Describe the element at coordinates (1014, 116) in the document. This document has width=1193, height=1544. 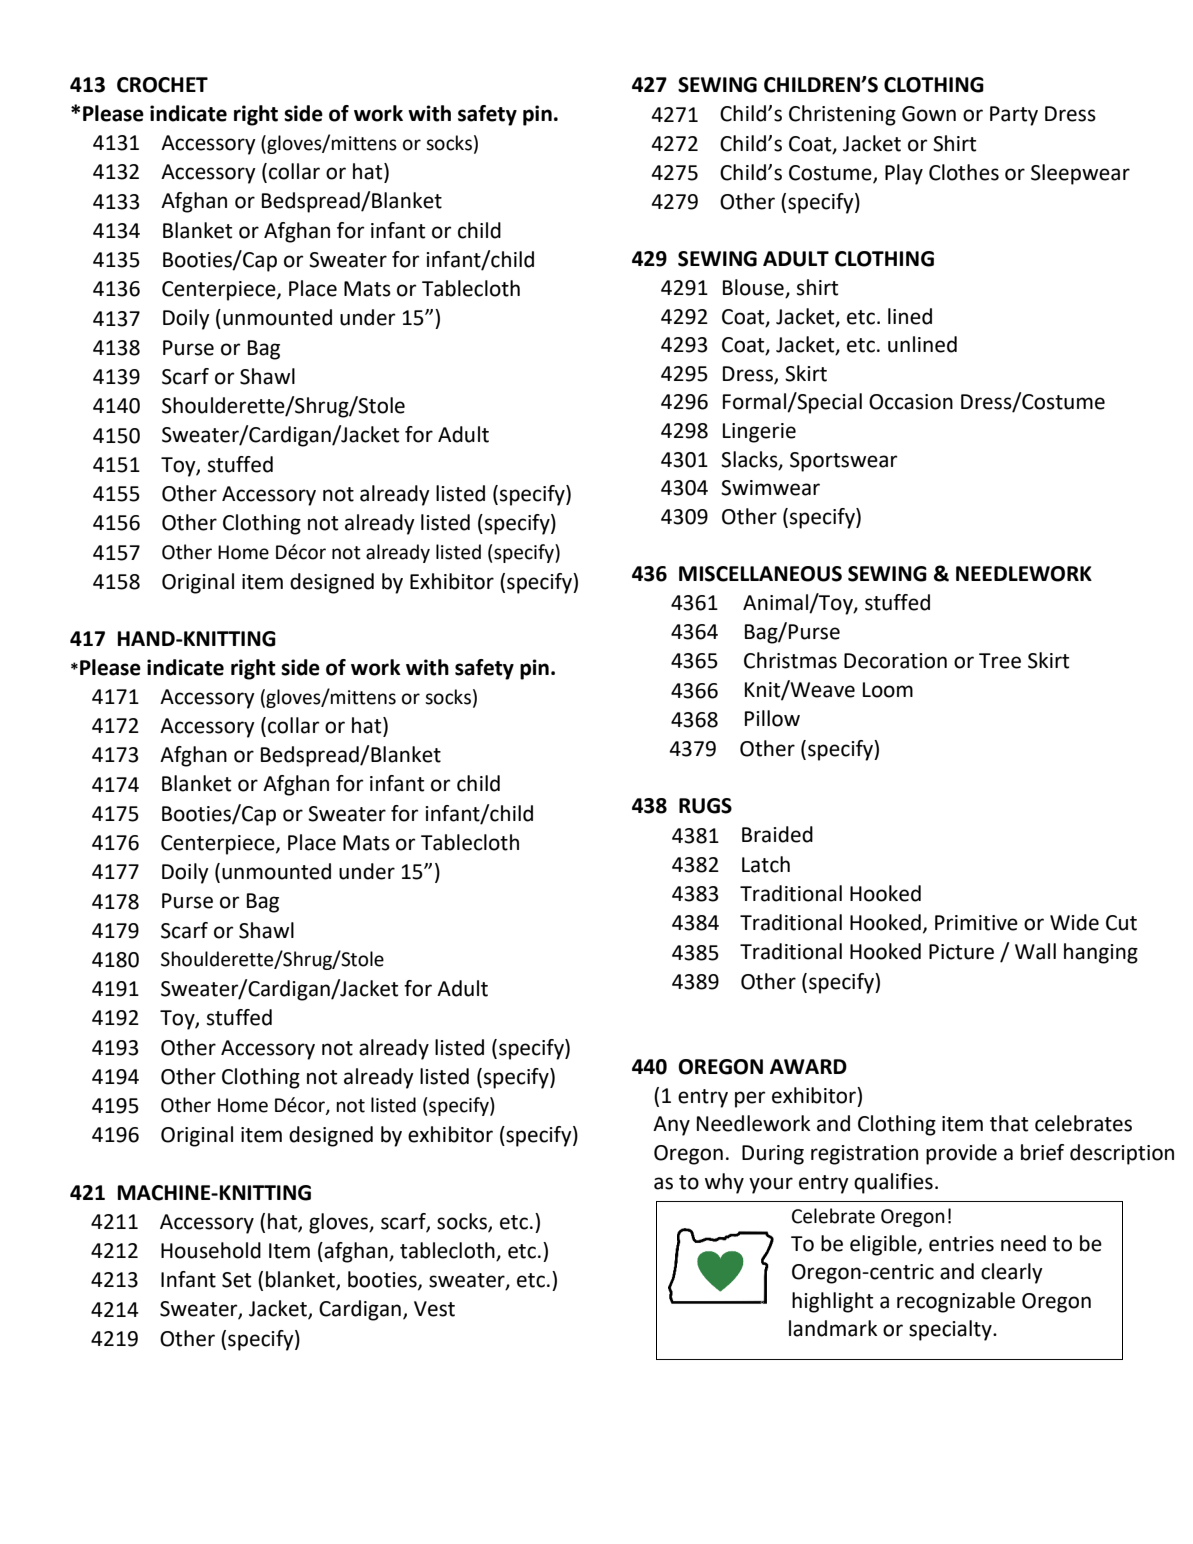
I see `Party` at that location.
